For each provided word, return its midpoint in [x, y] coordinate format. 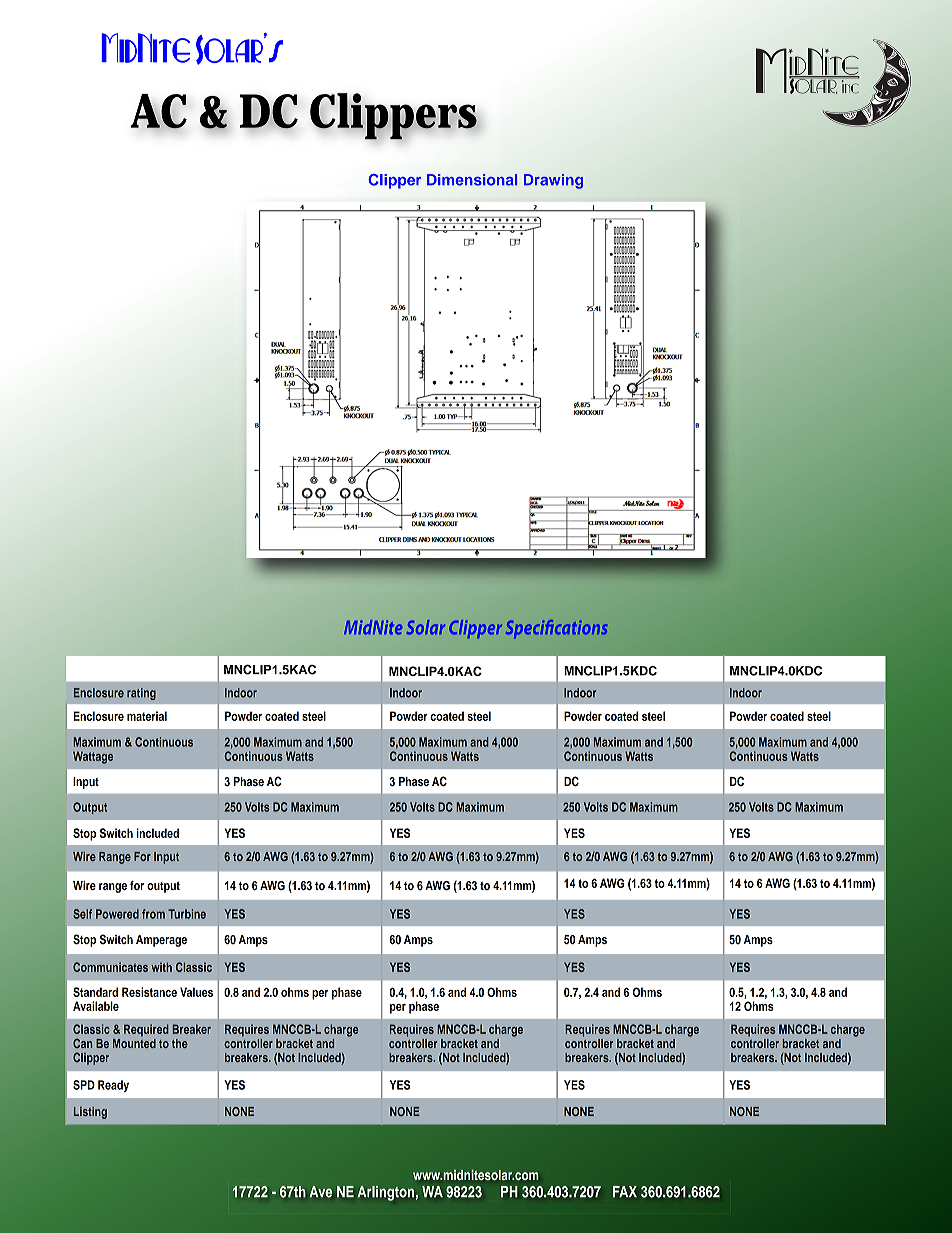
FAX [625, 1191]
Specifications [556, 629]
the [180, 1043]
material [147, 716]
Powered [117, 914]
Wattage [93, 757]
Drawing [553, 181]
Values [196, 992]
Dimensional [472, 180]
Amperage [161, 941]
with [161, 967]
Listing [90, 1113]
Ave [321, 1192]
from [153, 914]
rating [141, 694]
